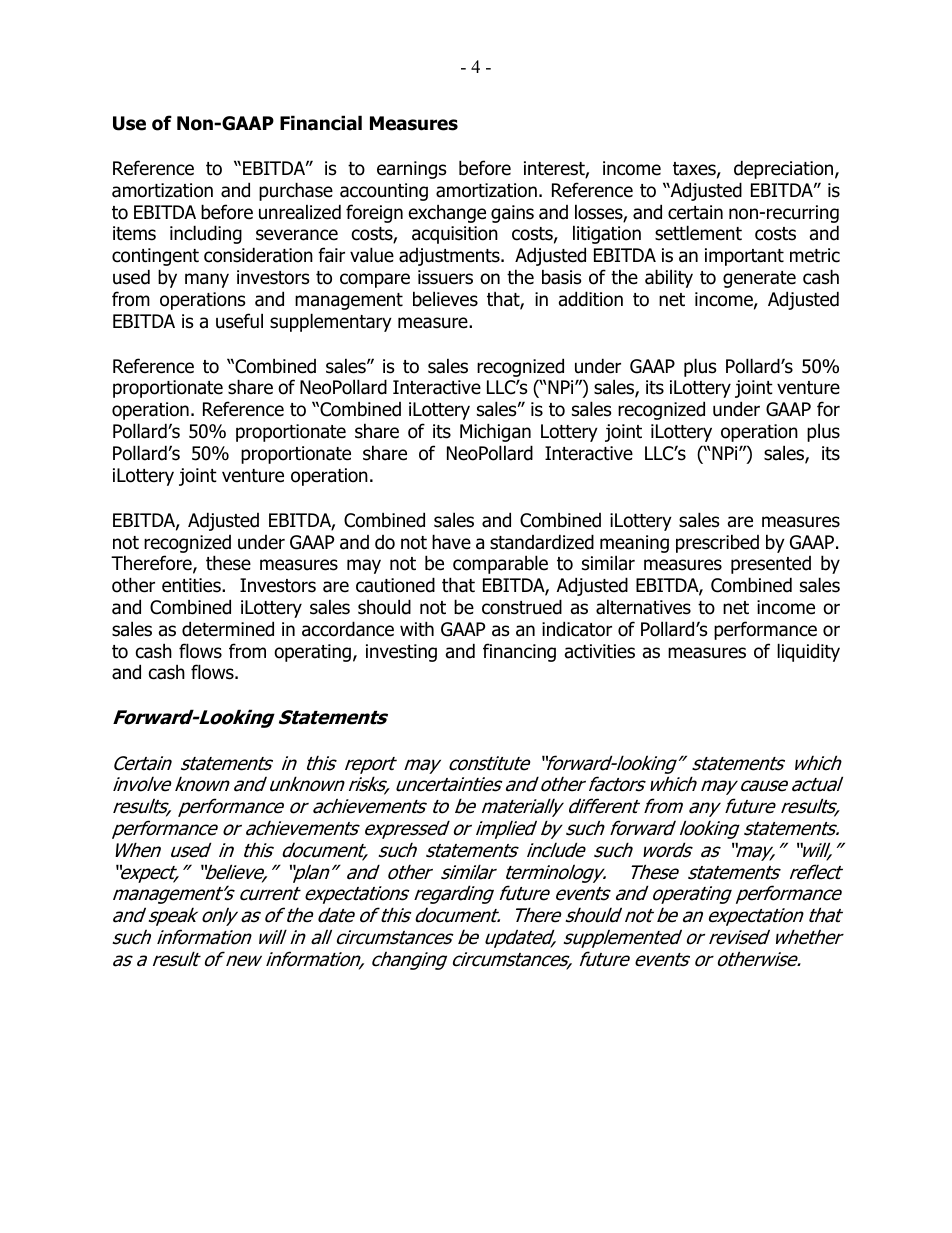  What do you see at coordinates (698, 233) in the screenshot?
I see `settlement` at bounding box center [698, 233].
